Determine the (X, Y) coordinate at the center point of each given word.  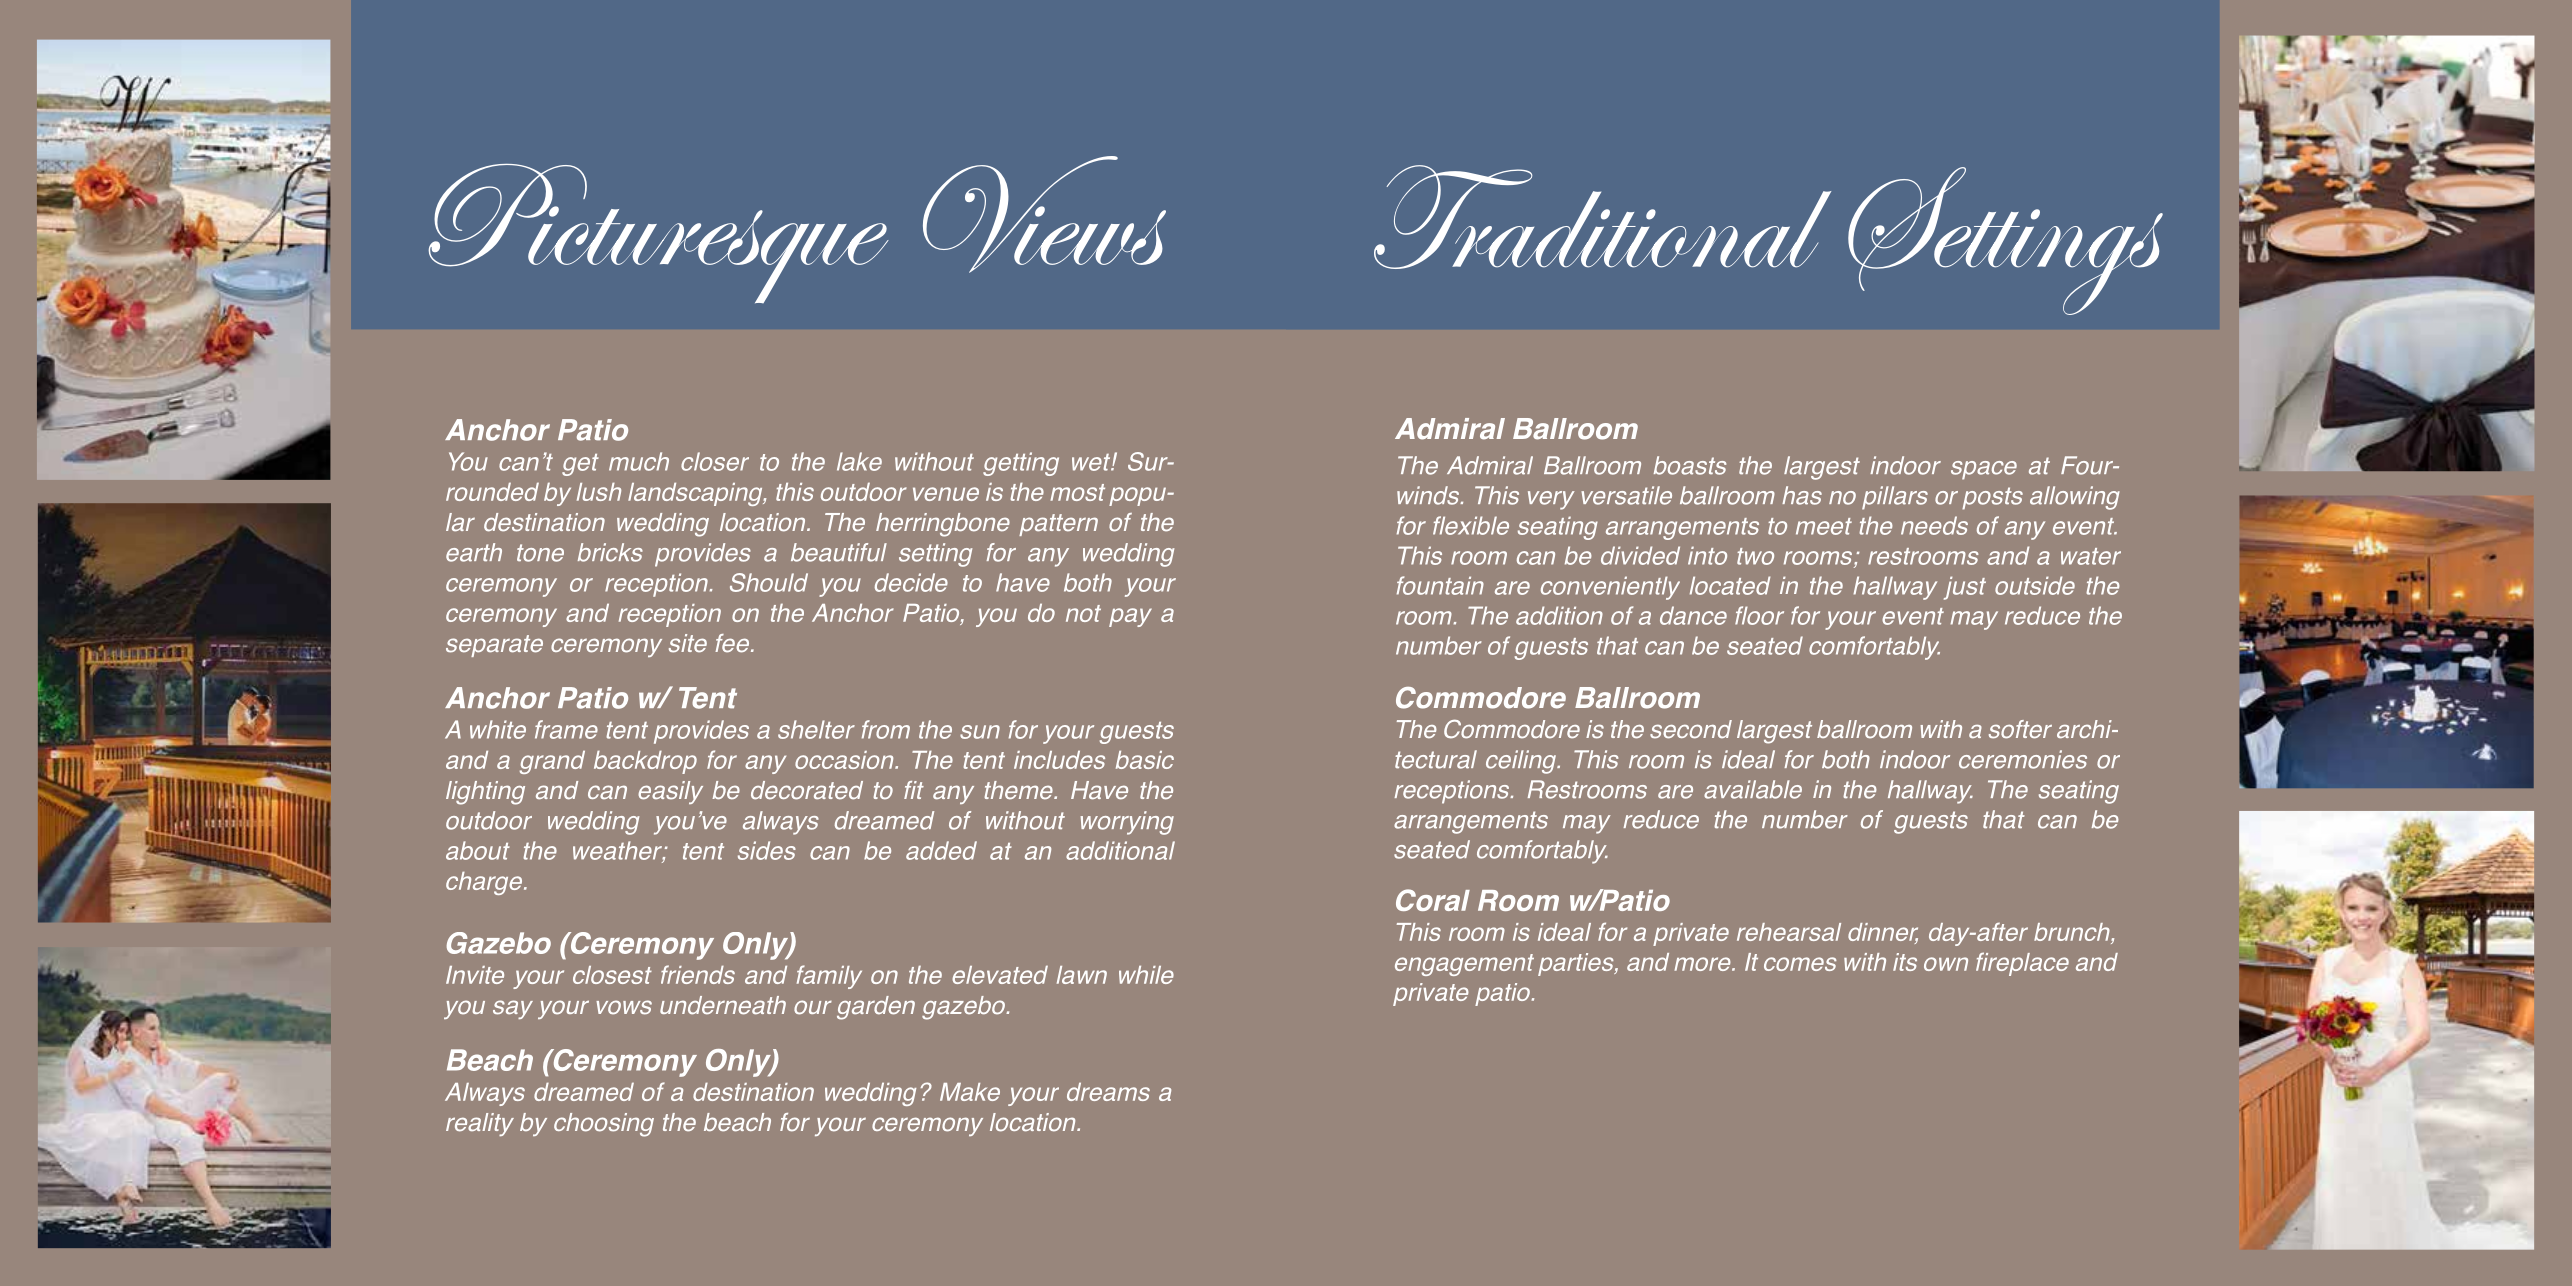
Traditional (1602, 217)
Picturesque (658, 233)
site (688, 643)
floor (1759, 615)
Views (1044, 214)
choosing (604, 1125)
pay (1130, 617)
